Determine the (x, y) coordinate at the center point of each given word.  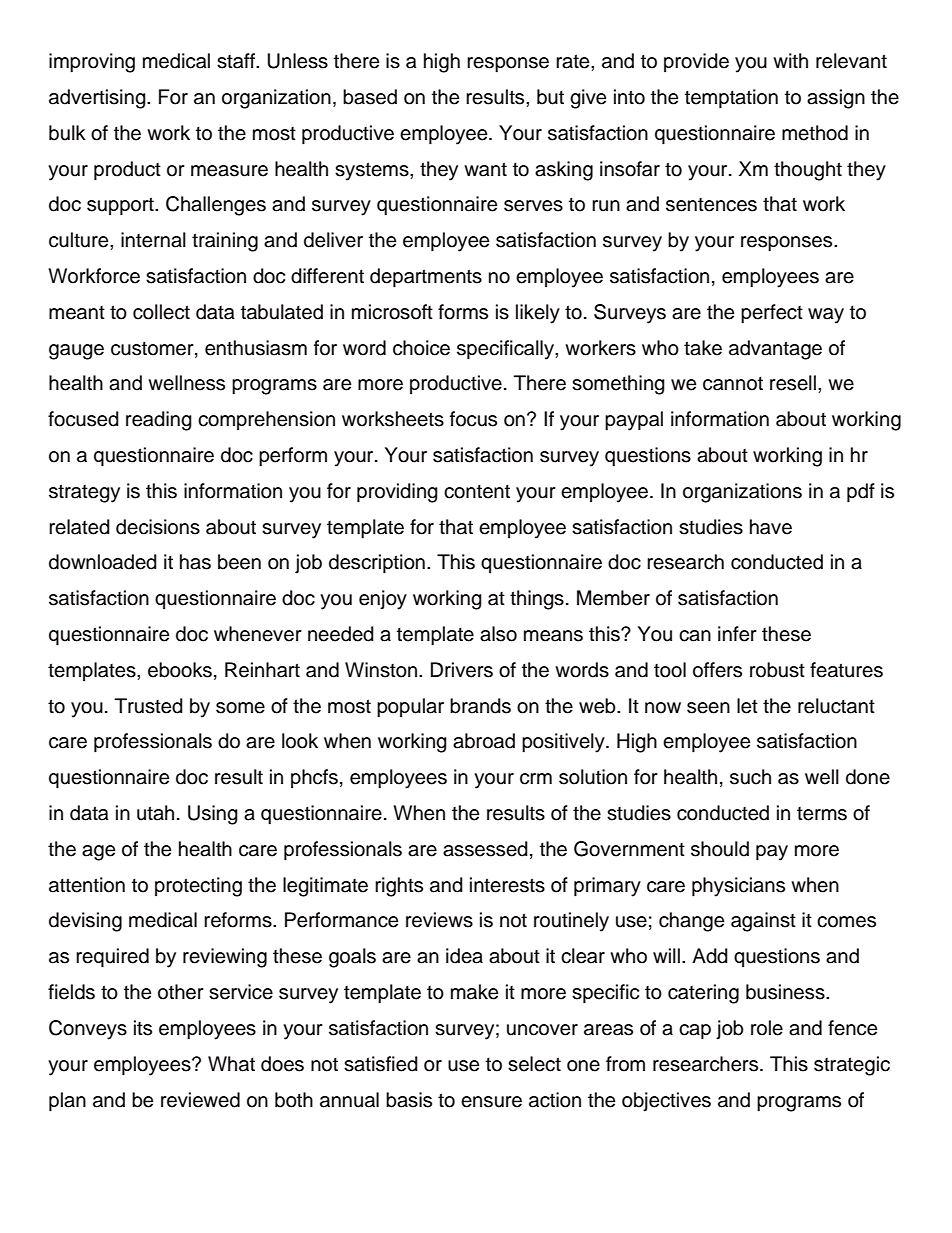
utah (155, 813)
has (195, 562)
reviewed (200, 1100)
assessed (485, 849)
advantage (775, 350)
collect (161, 312)
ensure (491, 1102)
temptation (731, 99)
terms (822, 814)
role (767, 1028)
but (550, 97)
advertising (98, 99)
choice (421, 348)
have (771, 527)
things (537, 600)
